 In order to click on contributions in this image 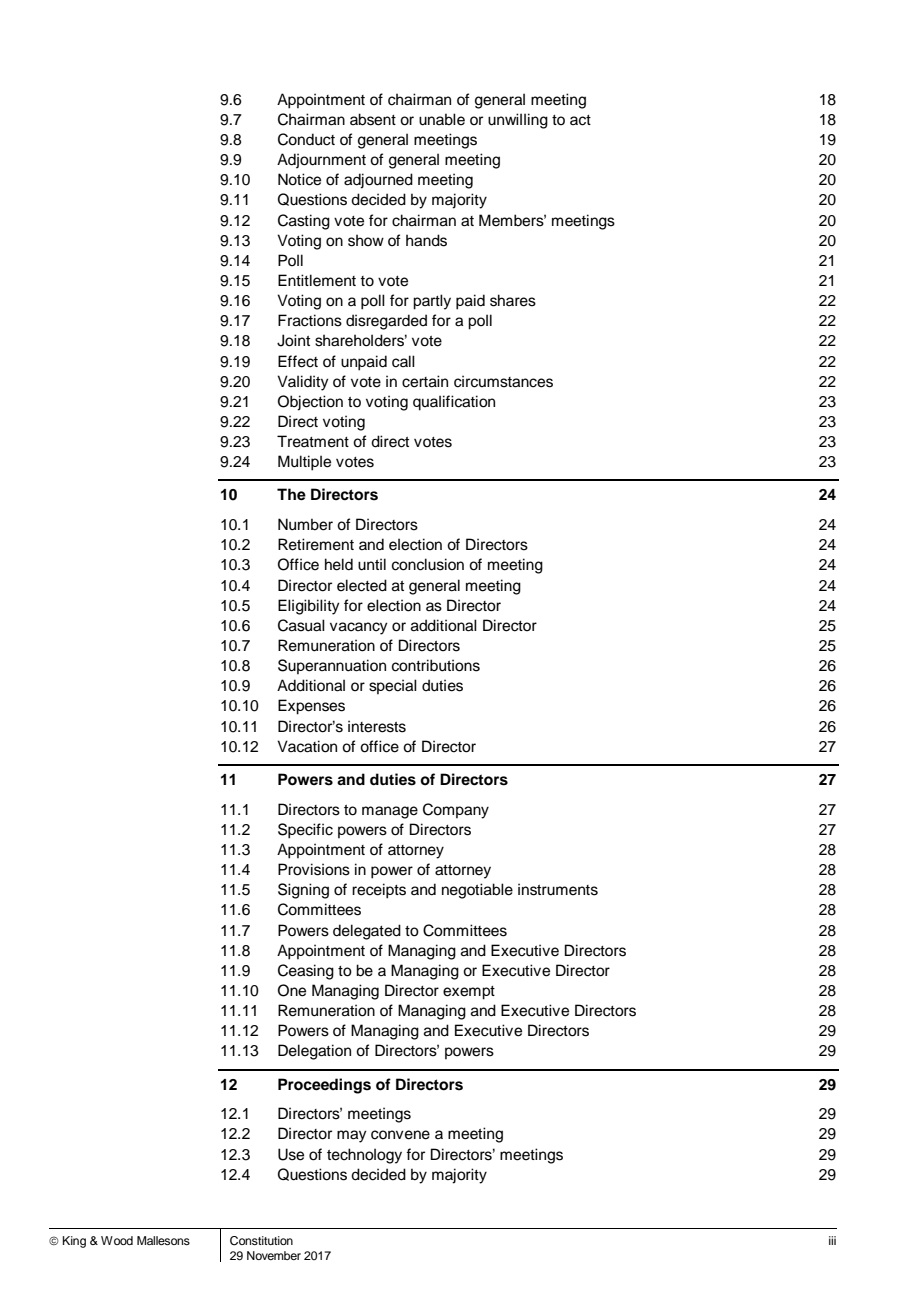, I will do `click(436, 665)`.
